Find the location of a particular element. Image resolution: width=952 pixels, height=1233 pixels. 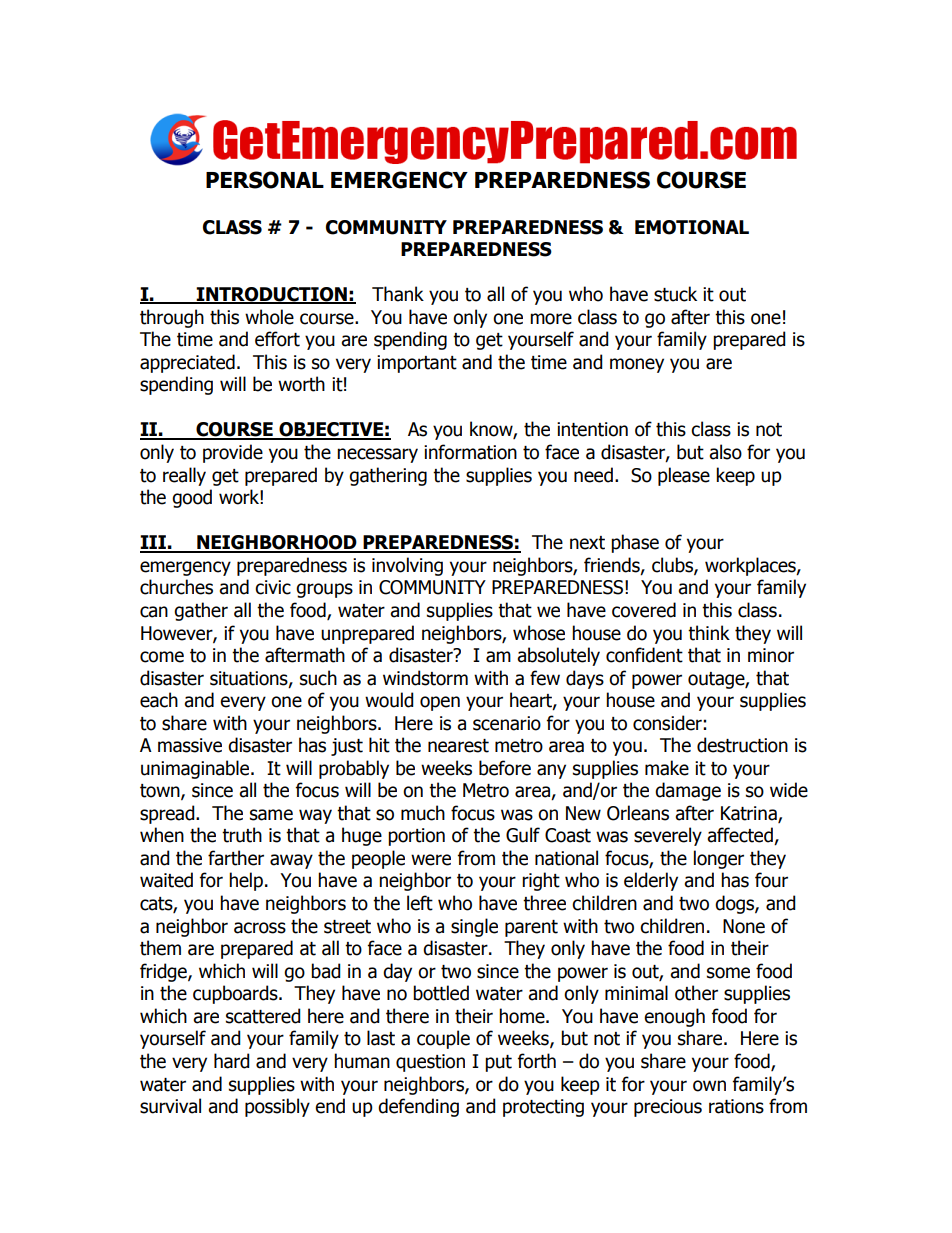

rations is located at coordinates (736, 1106).
